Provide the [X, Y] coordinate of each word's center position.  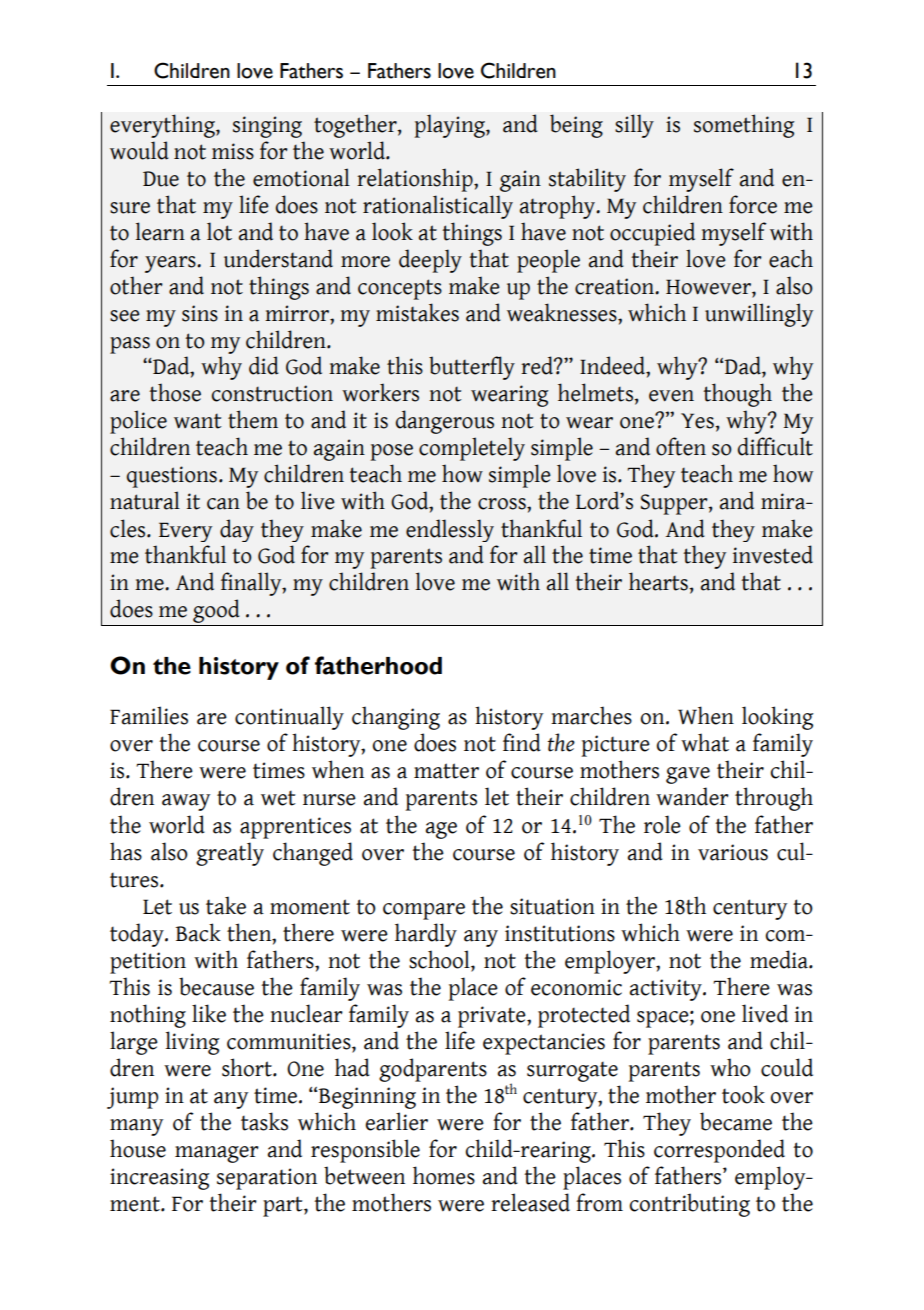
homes [444, 1175]
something [744, 126]
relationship [416, 180]
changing [396, 718]
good [216, 612]
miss [233, 151]
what [705, 742]
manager [217, 1154]
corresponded [719, 1151]
